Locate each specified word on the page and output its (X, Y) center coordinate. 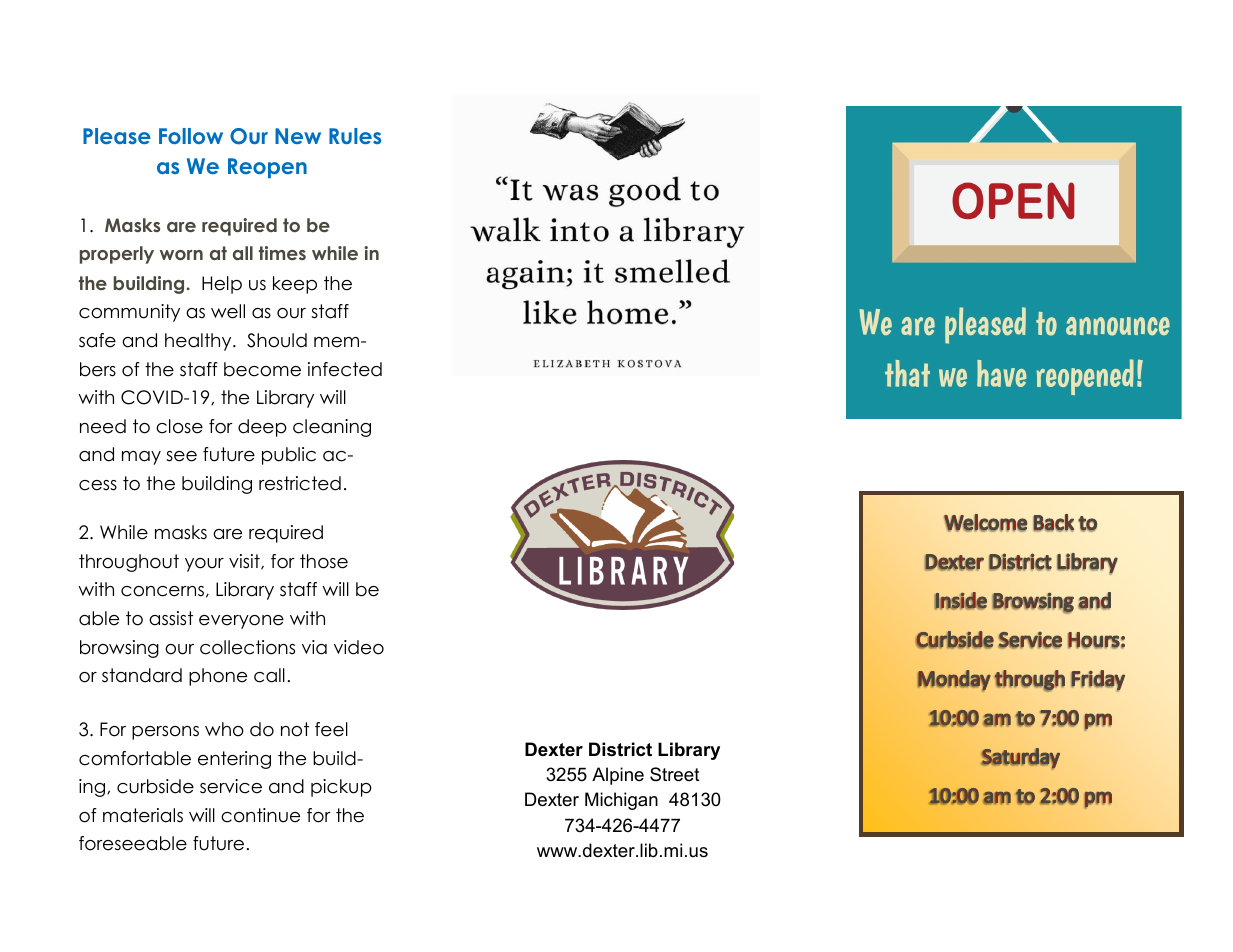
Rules (355, 136)
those (324, 561)
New (298, 136)
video (359, 647)
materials (143, 815)
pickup (341, 788)
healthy (199, 342)
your (204, 565)
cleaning (332, 428)
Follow (191, 136)
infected (345, 369)
